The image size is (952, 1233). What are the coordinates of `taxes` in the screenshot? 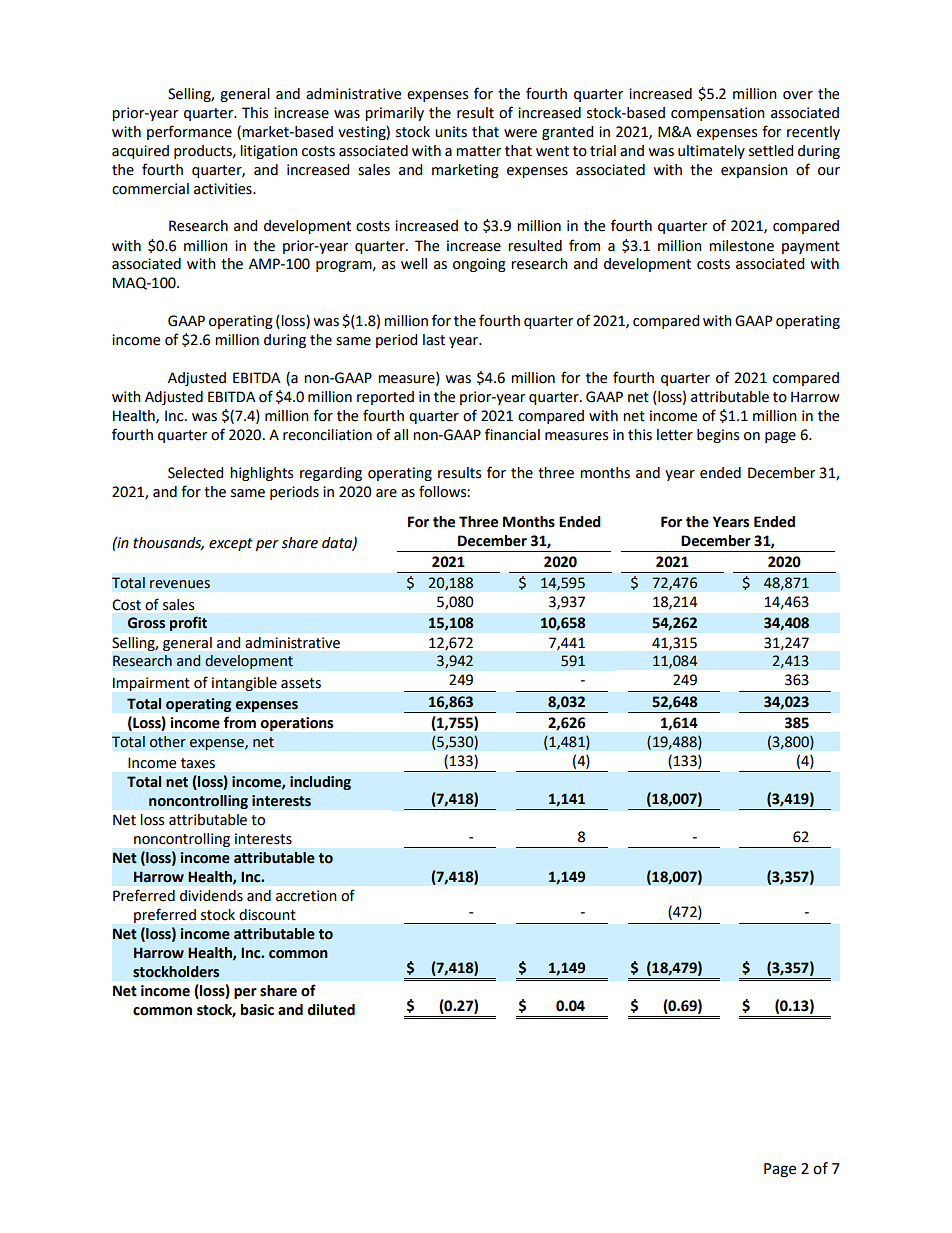 It's located at (198, 763).
